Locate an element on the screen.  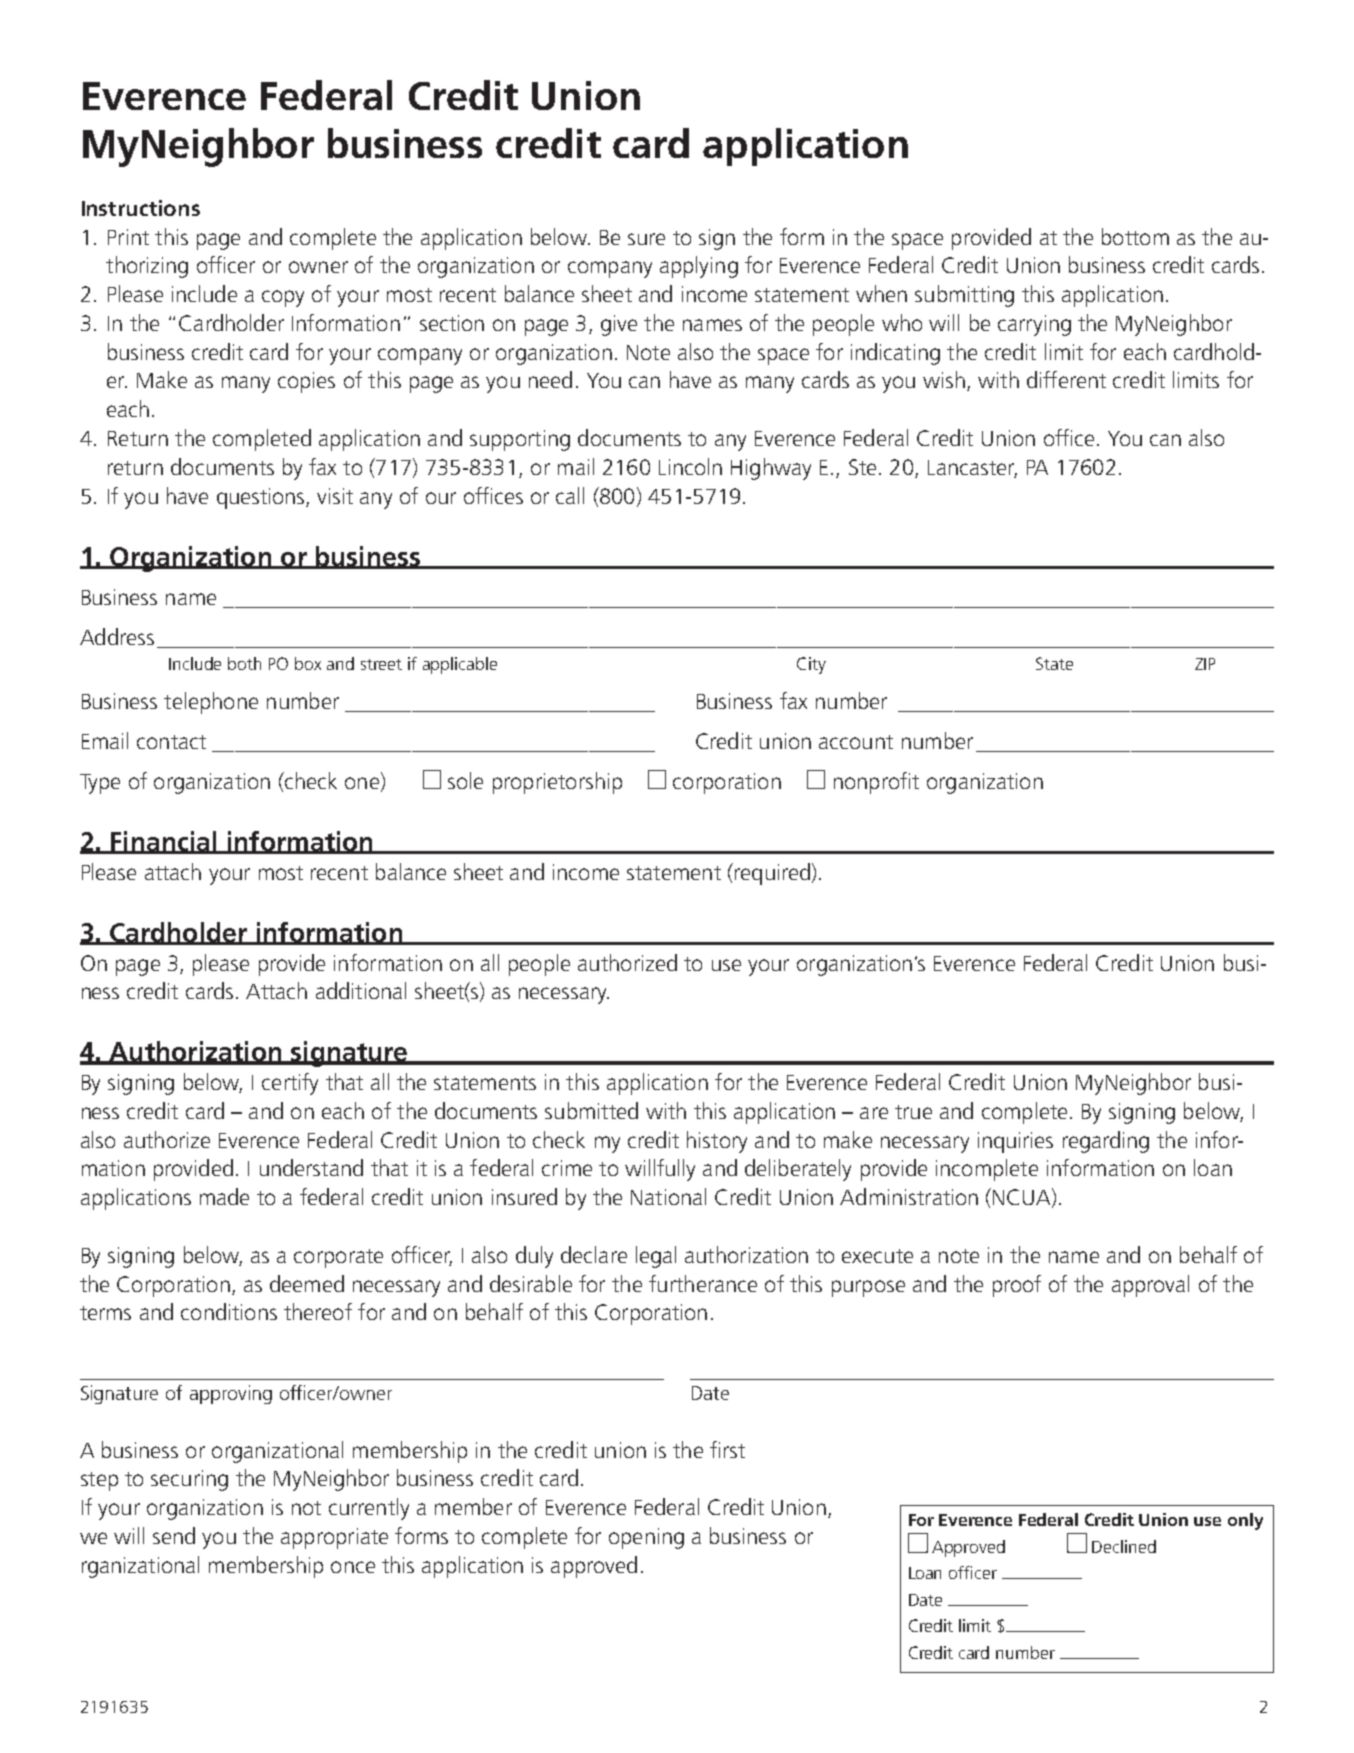
bottom is located at coordinates (1135, 236).
